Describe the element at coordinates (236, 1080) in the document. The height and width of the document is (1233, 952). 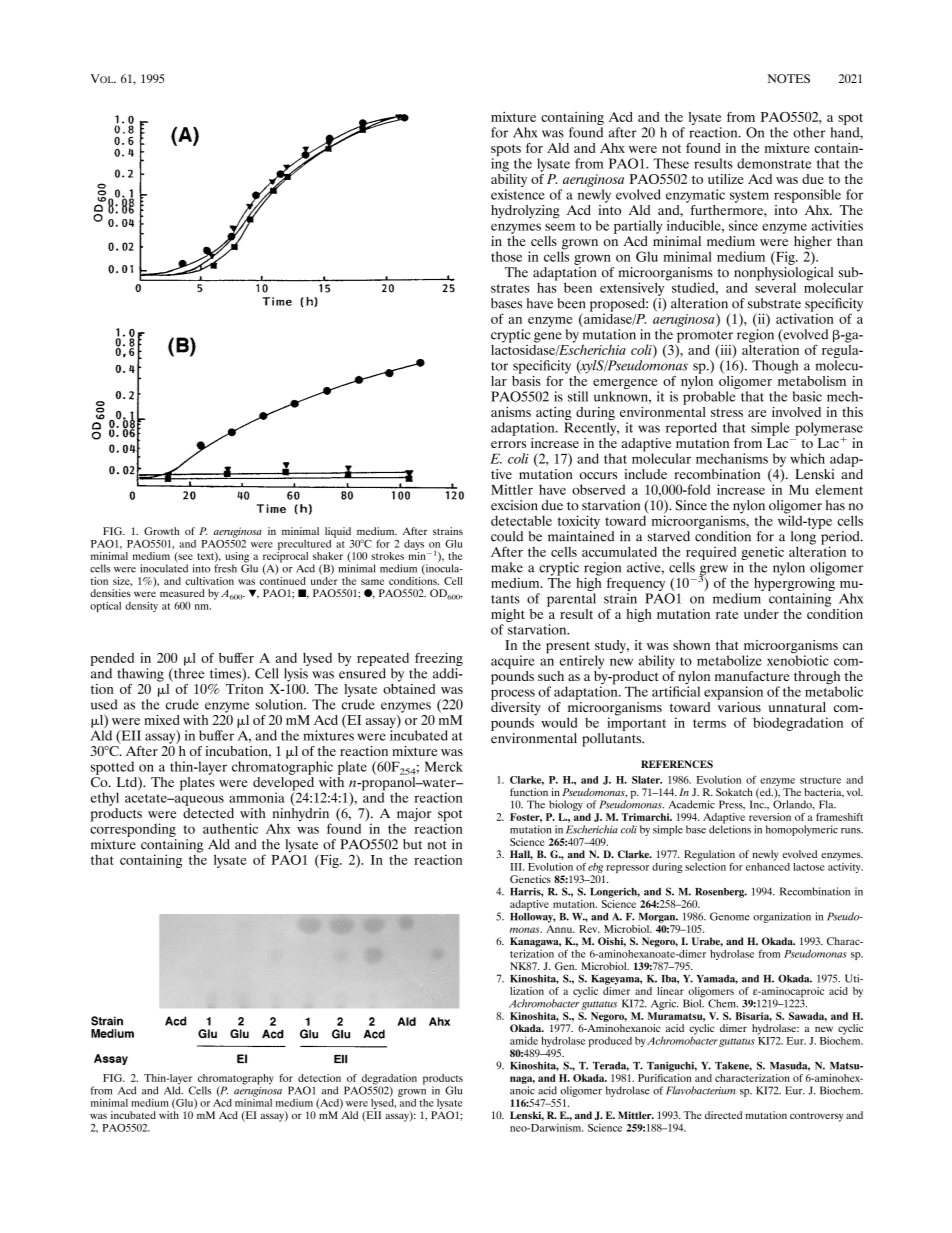
I see `chromatography` at that location.
